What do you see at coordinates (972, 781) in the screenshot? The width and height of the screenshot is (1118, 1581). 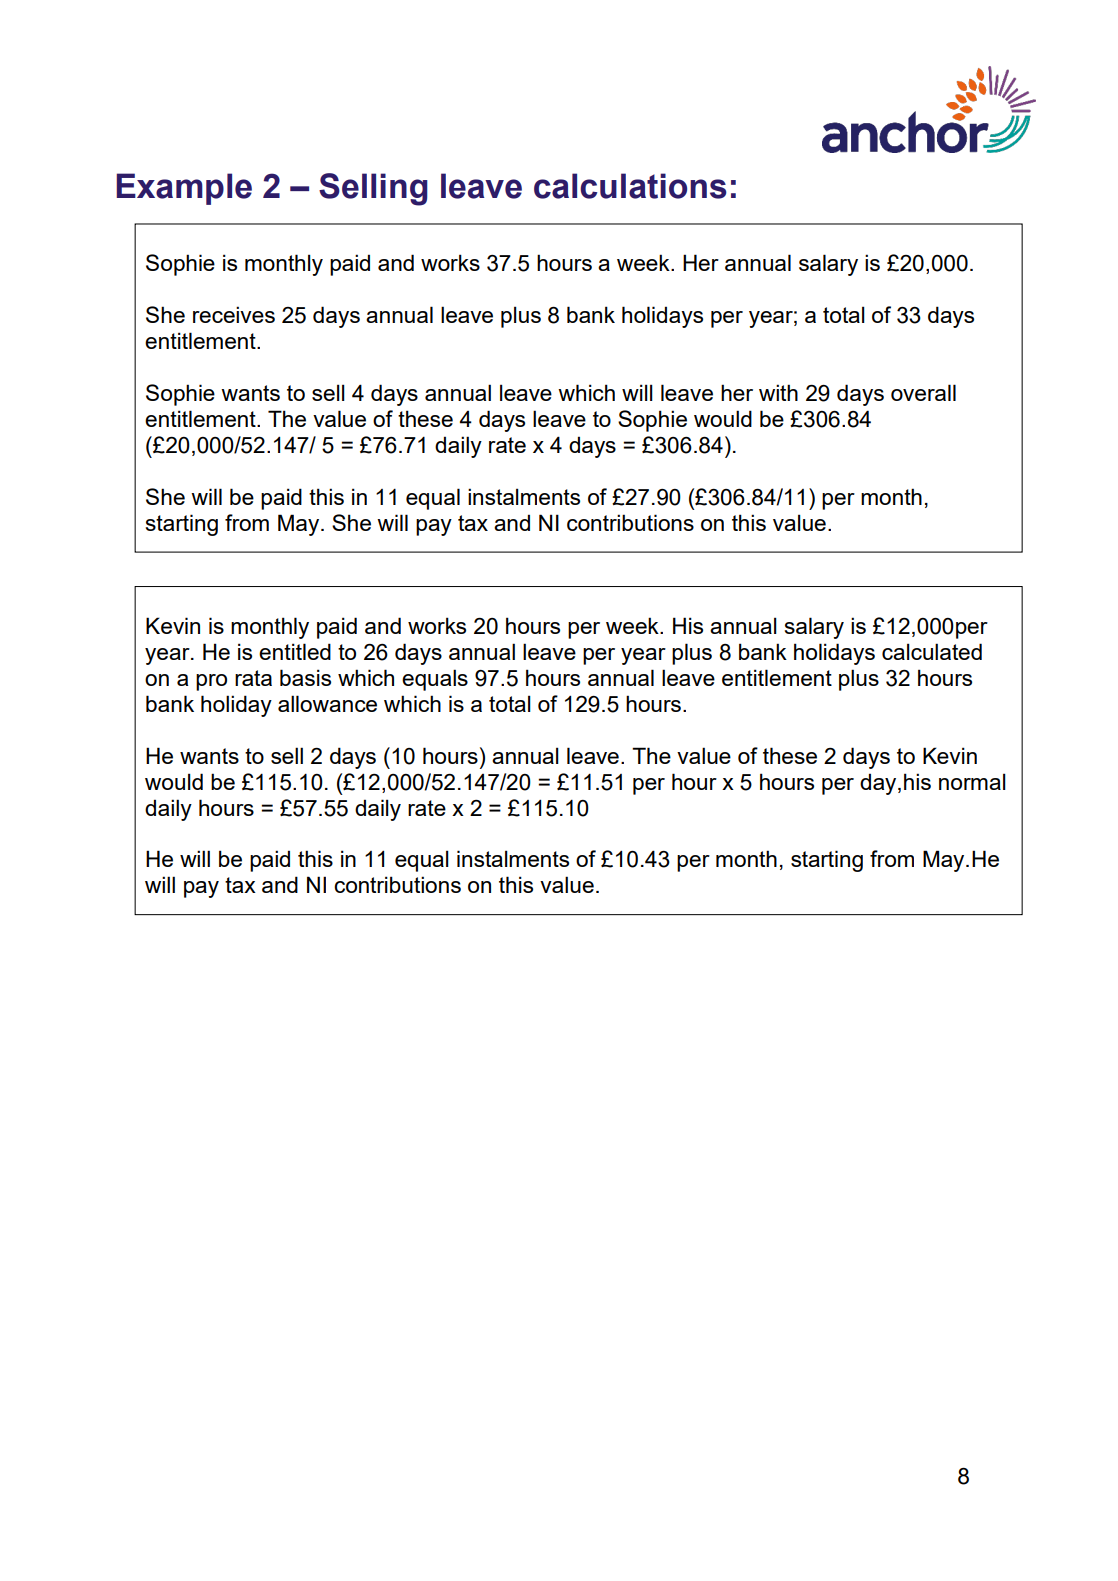 I see `normal` at bounding box center [972, 781].
